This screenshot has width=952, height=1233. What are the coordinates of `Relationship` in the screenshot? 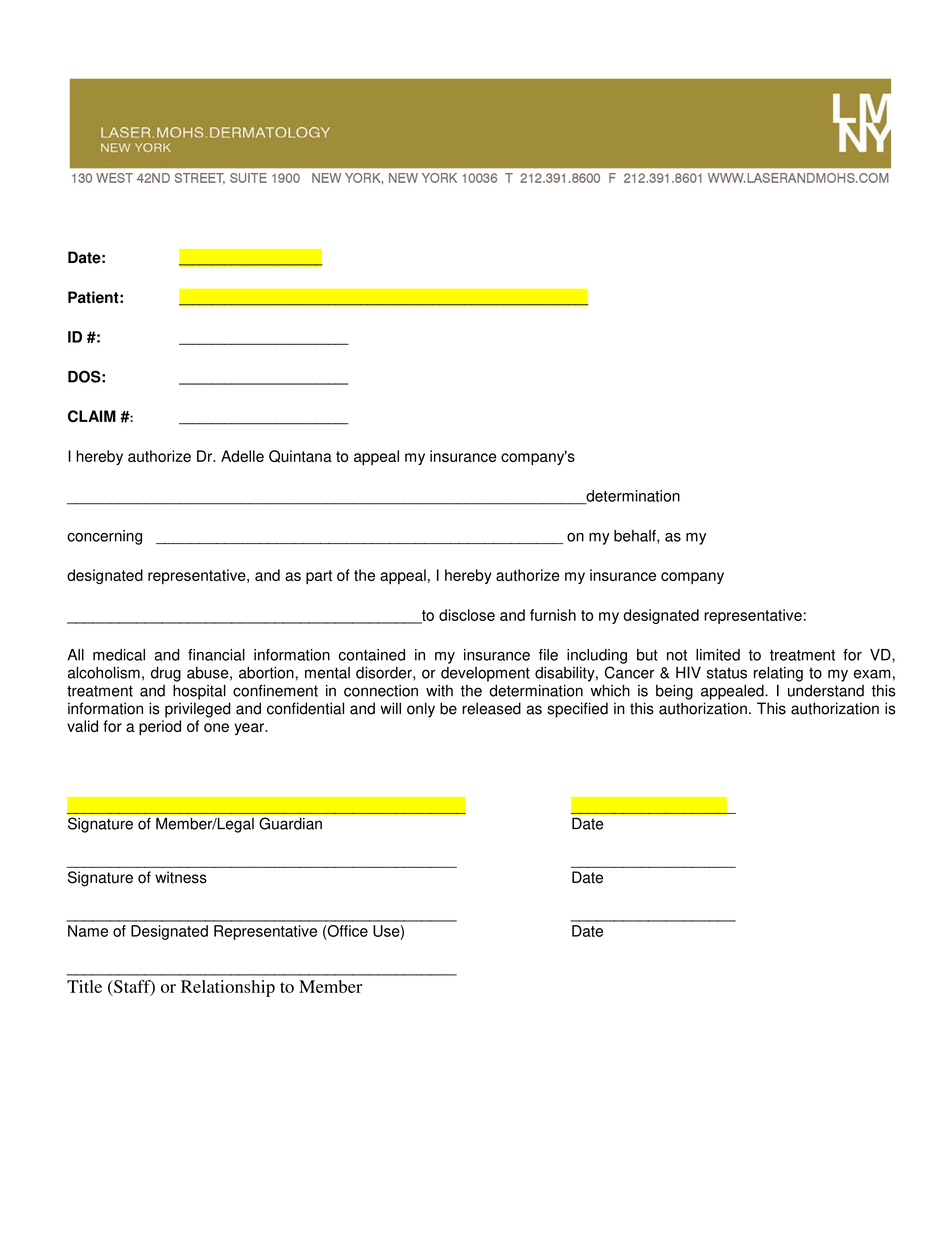 It's located at (228, 988).
